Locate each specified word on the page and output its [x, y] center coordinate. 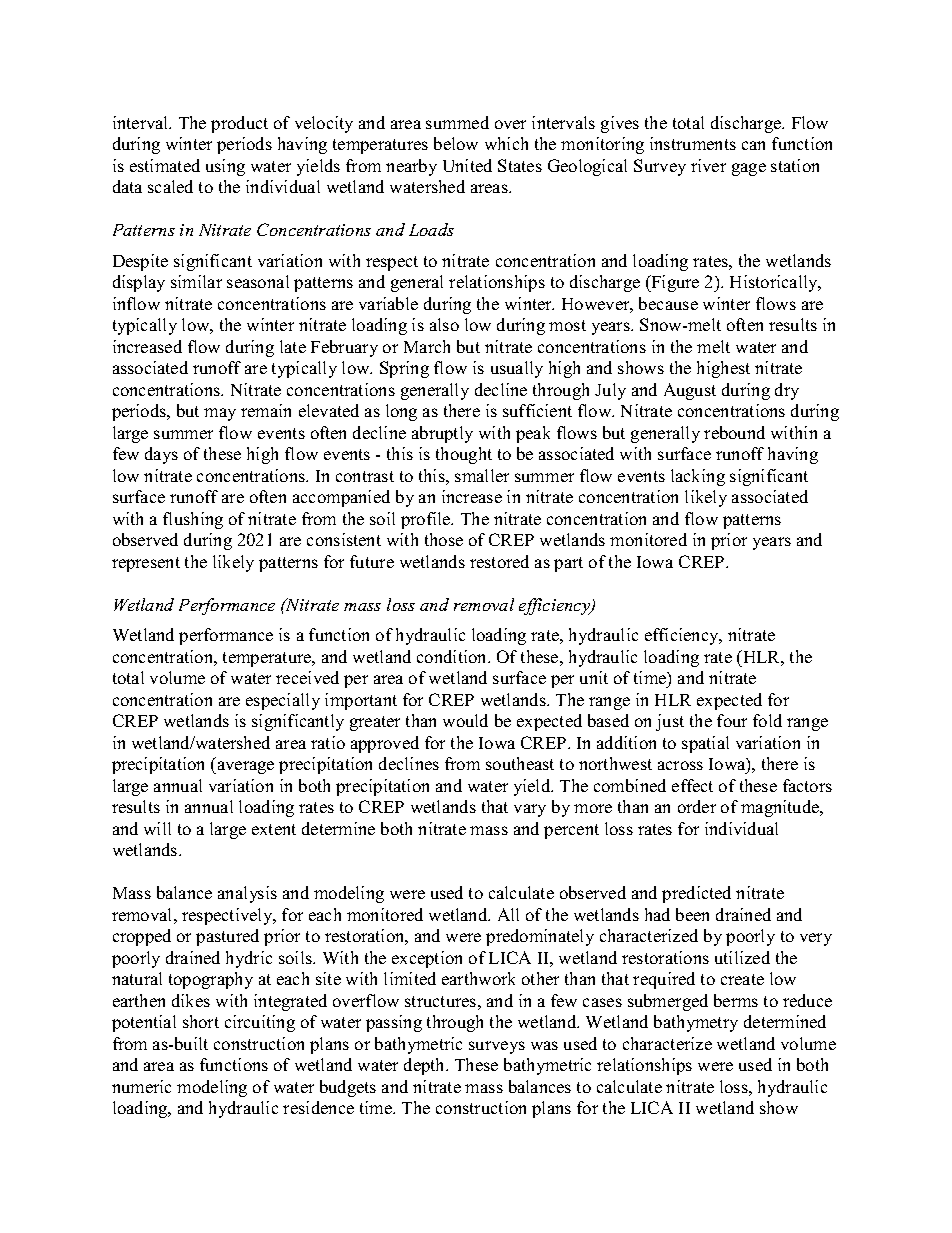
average [244, 767]
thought [464, 455]
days [161, 455]
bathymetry [696, 1023]
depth [426, 1066]
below [456, 143]
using [225, 167]
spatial [705, 744]
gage [749, 169]
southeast [520, 763]
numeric [141, 1086]
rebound [734, 432]
